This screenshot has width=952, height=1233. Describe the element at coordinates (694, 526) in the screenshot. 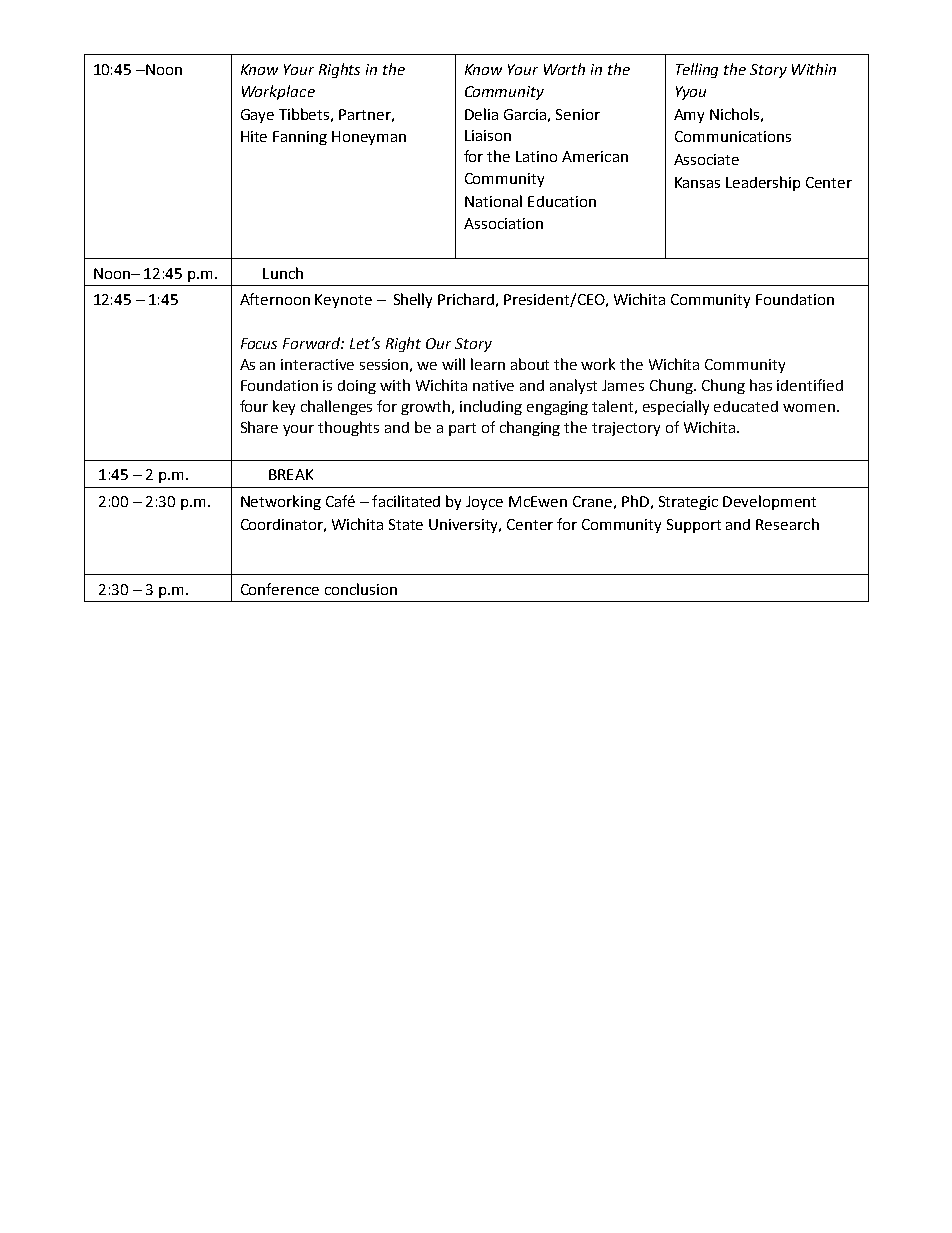

I see `Support` at that location.
